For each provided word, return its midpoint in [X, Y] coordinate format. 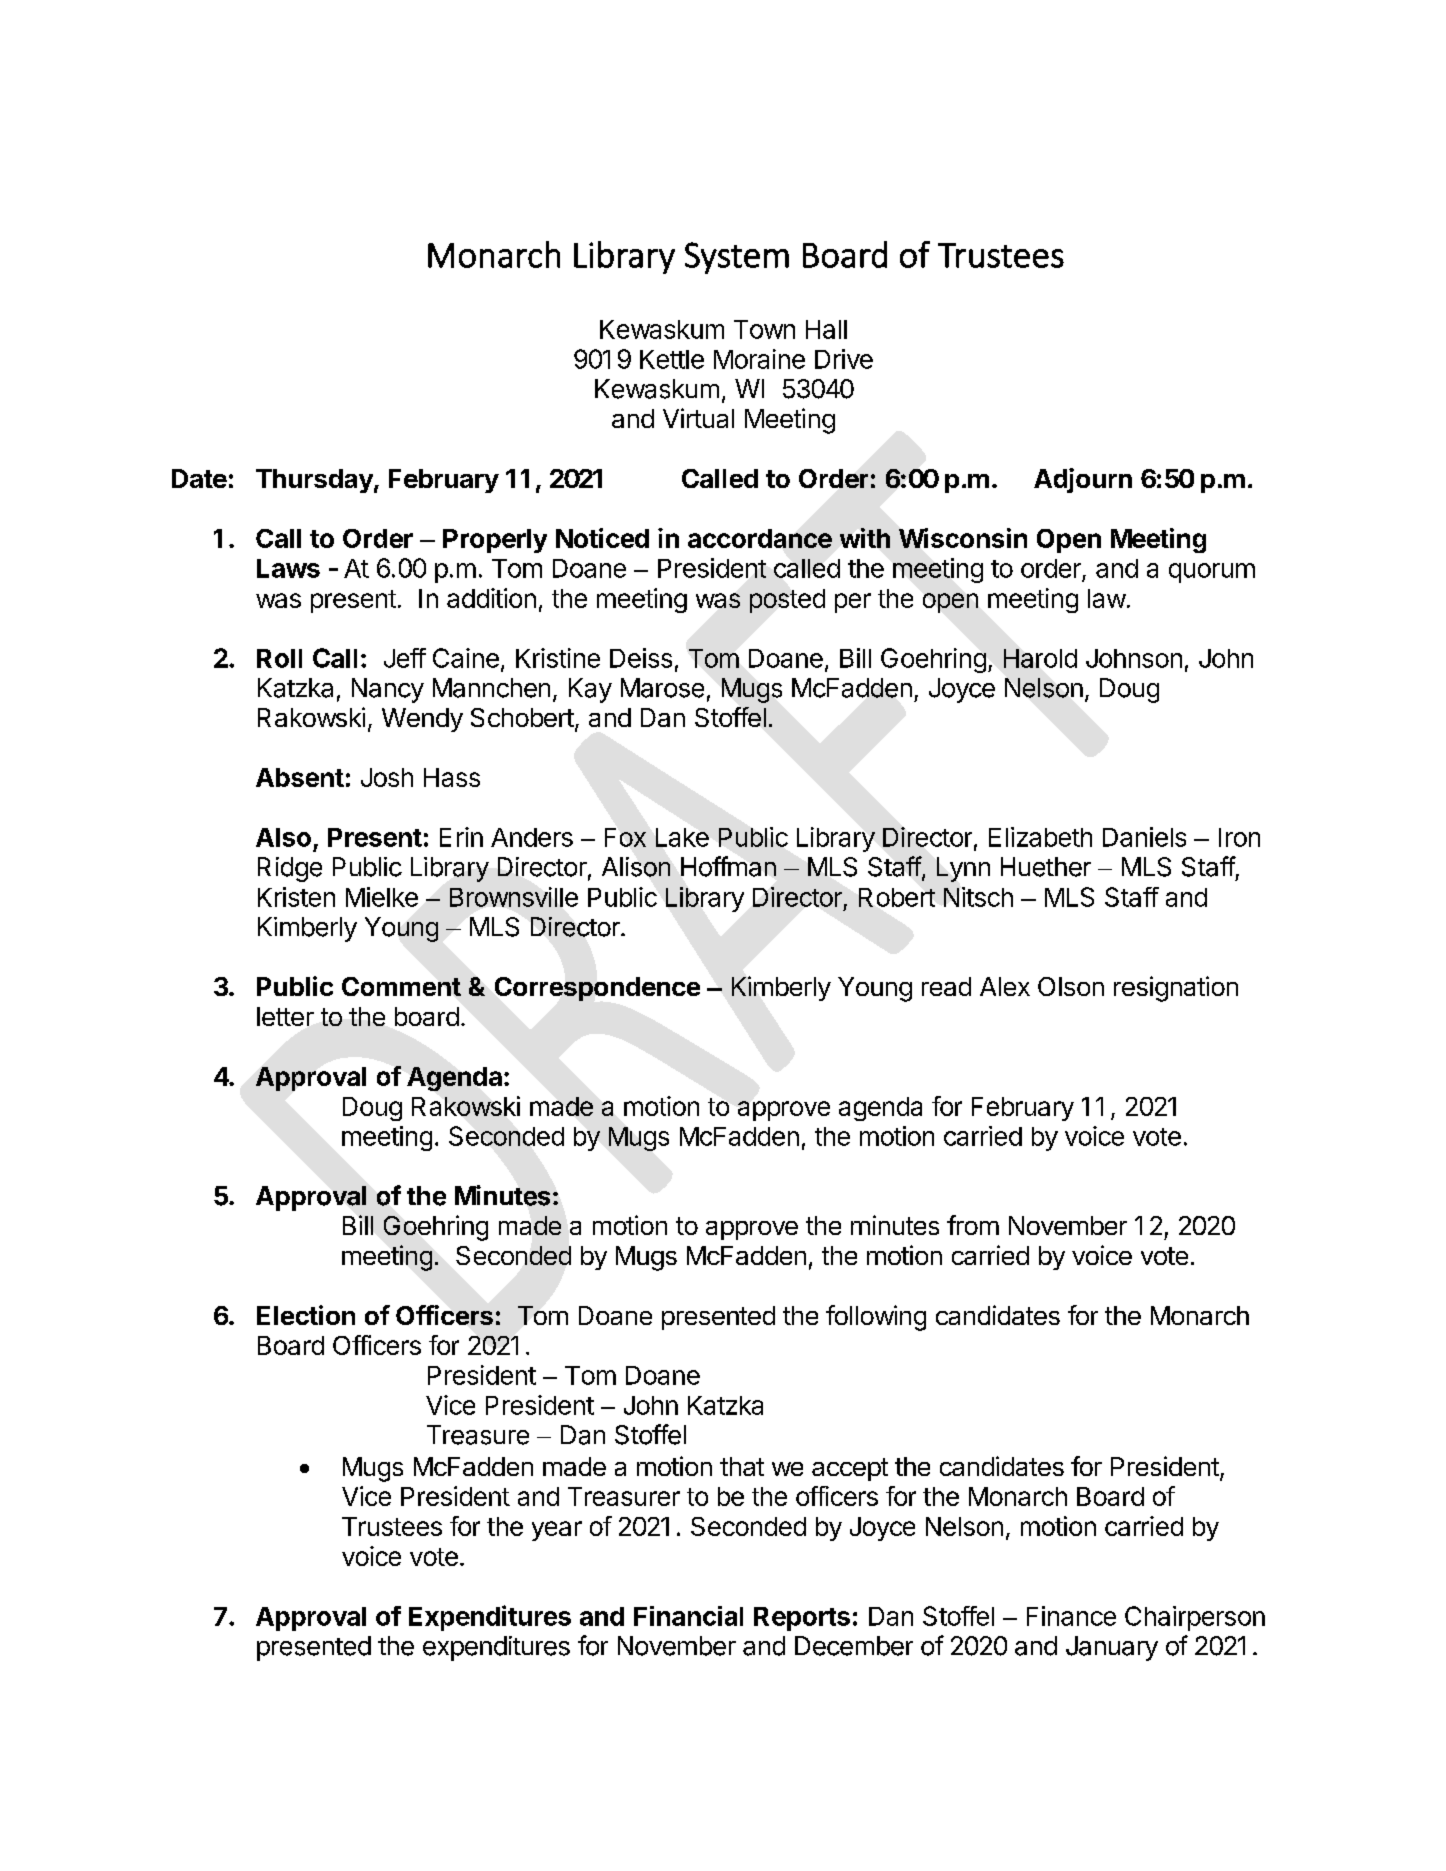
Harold [1040, 658]
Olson [1071, 986]
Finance [1071, 1616]
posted [787, 601]
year [557, 1531]
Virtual [698, 418]
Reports [802, 1619]
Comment [401, 986]
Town [764, 329]
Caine [466, 658]
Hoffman [728, 866]
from [973, 1225]
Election [306, 1315]
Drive [844, 359]
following [876, 1318]
